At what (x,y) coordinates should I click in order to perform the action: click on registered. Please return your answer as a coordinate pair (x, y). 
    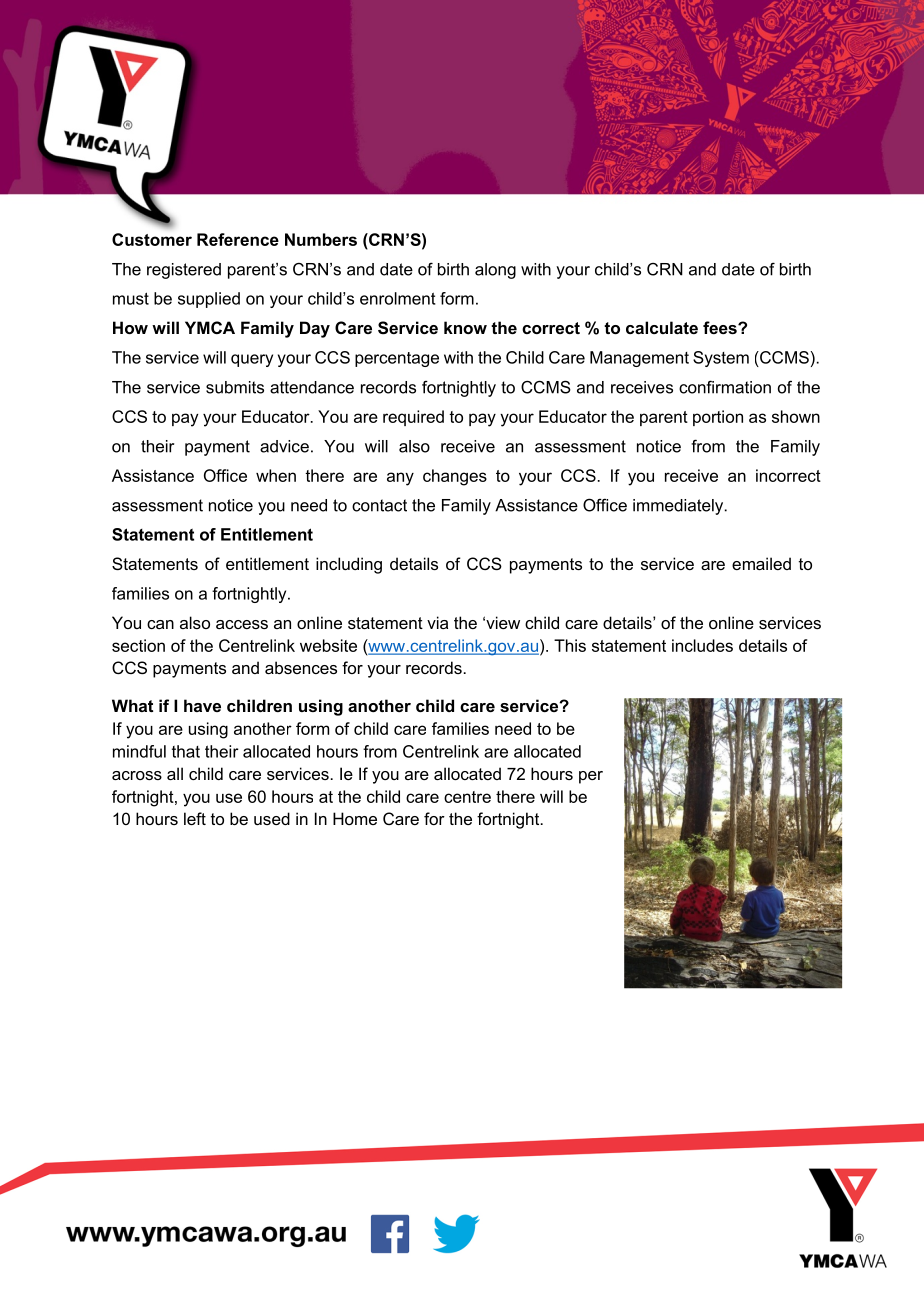
    Looking at the image, I should click on (184, 271).
